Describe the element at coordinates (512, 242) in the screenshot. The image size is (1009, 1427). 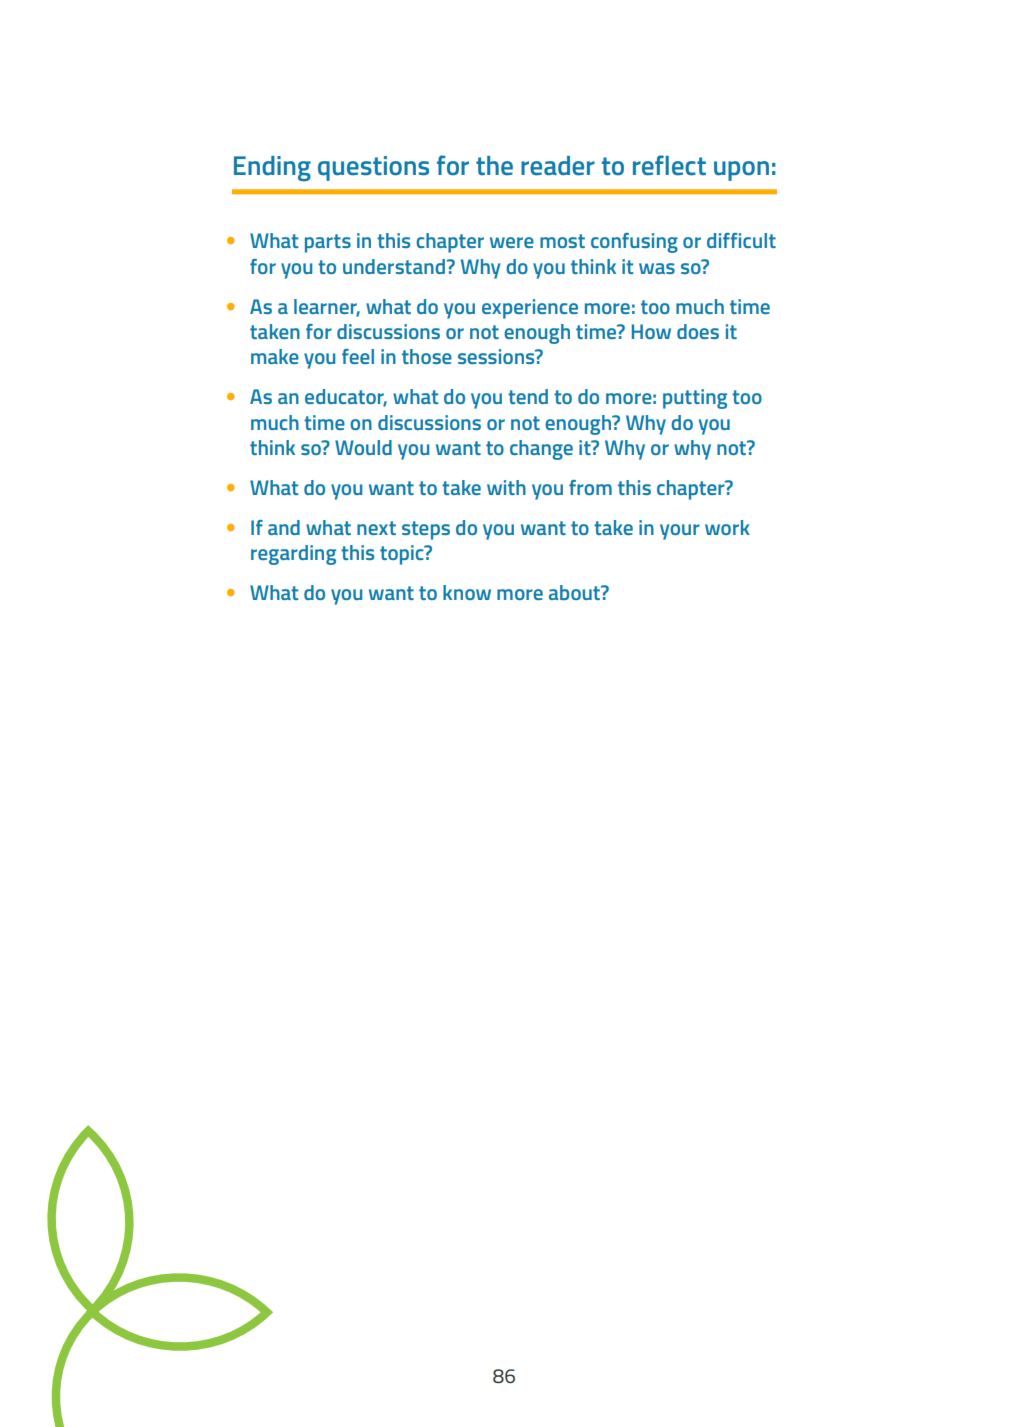
I see `were` at that location.
